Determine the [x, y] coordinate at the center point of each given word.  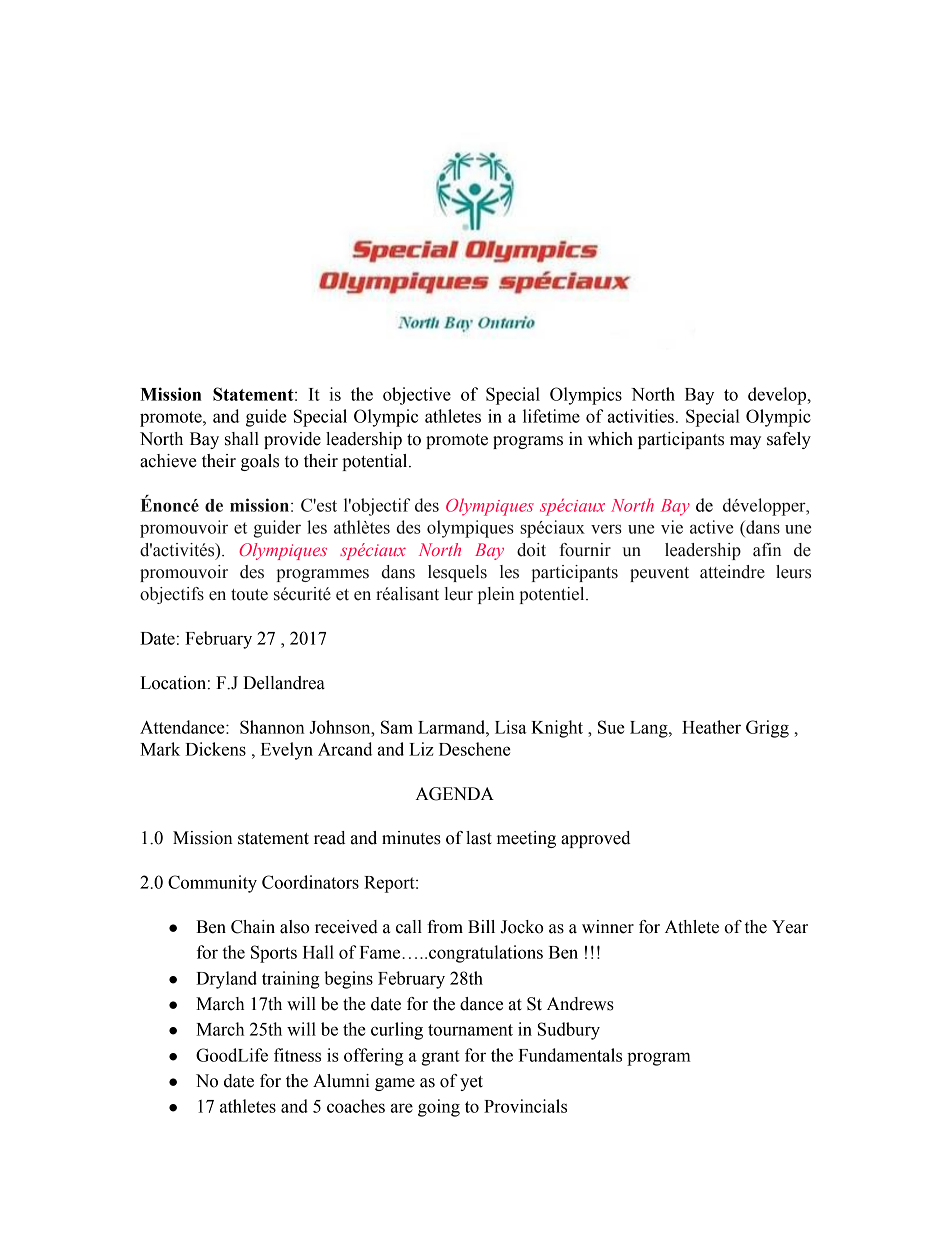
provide [292, 440]
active [711, 527]
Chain [253, 927]
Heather [711, 727]
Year [790, 927]
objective [417, 396]
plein [496, 595]
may [745, 442]
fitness [297, 1055]
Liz [421, 749]
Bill [481, 926]
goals [260, 462]
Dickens [215, 749]
